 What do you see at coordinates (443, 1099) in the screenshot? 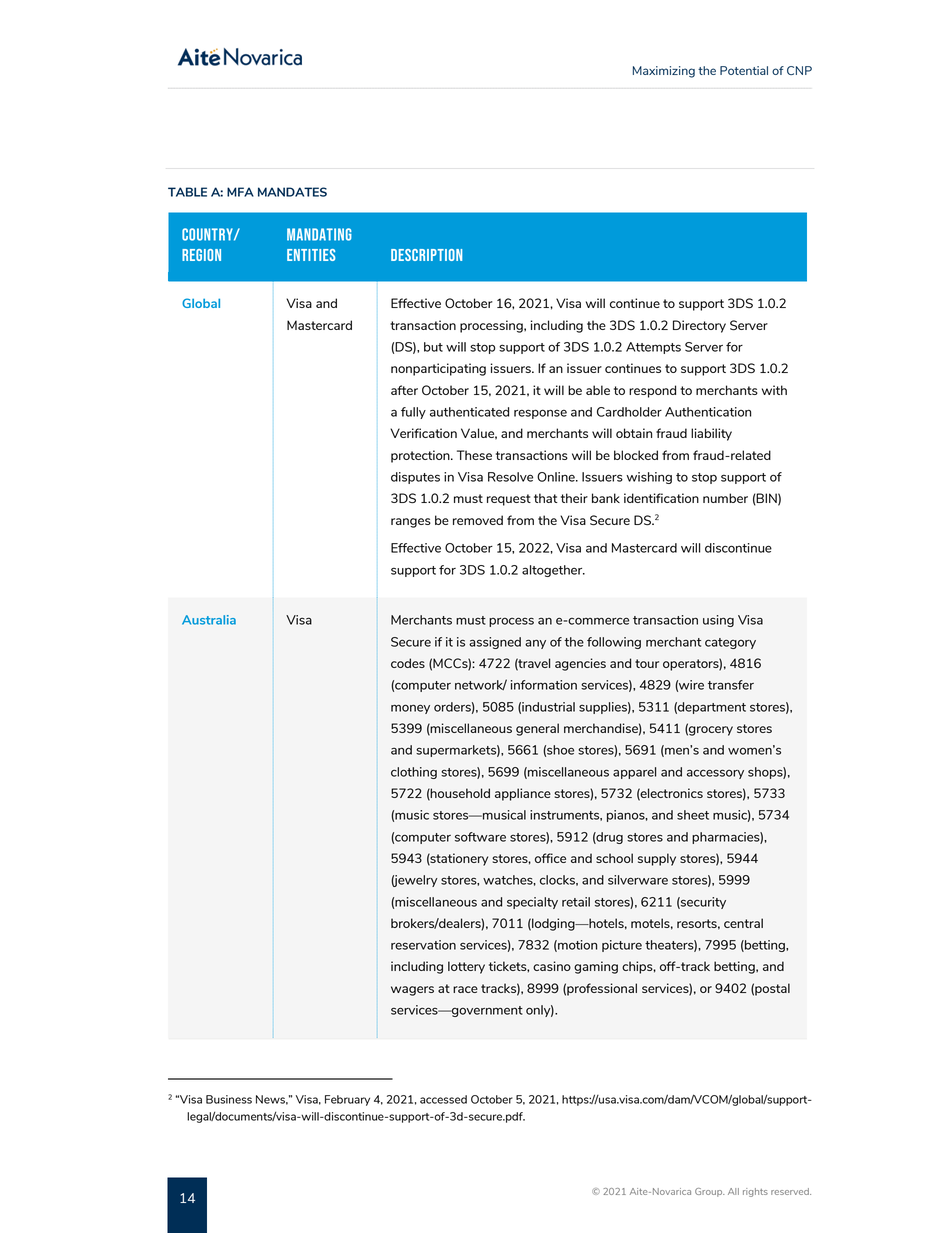
I see `accessed` at bounding box center [443, 1099].
